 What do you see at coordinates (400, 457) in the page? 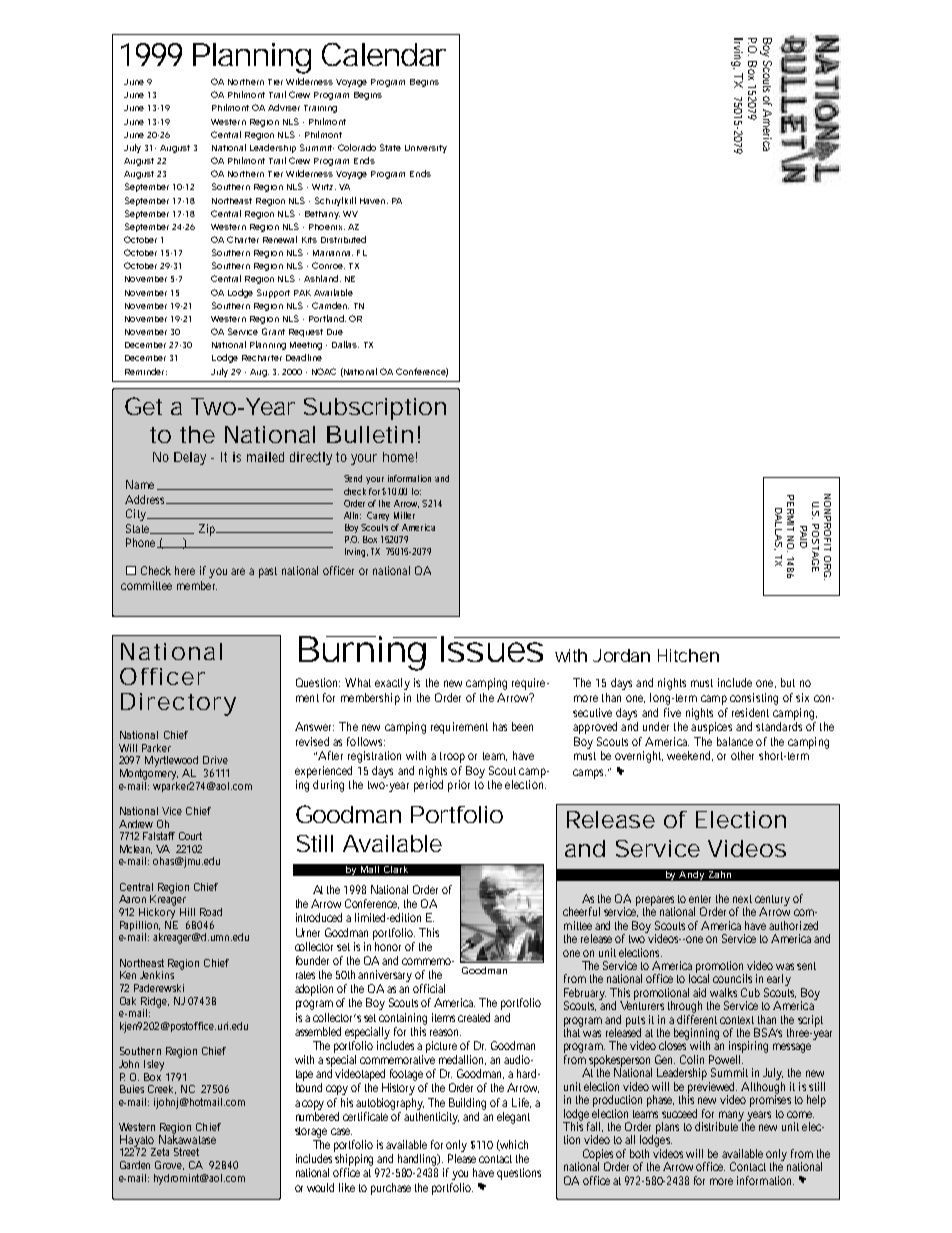
I see `home` at bounding box center [400, 457].
